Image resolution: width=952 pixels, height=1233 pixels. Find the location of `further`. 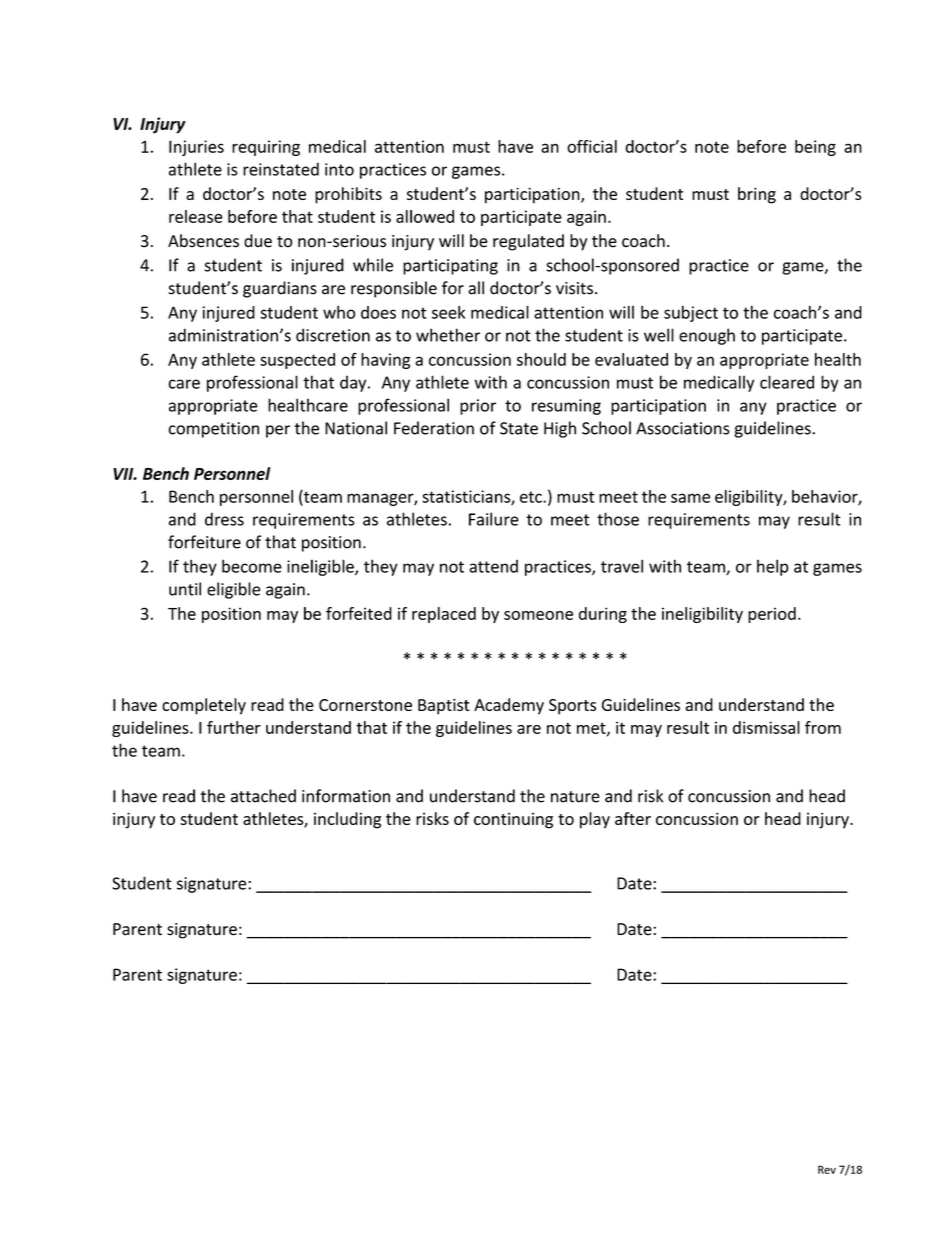

further is located at coordinates (234, 727).
